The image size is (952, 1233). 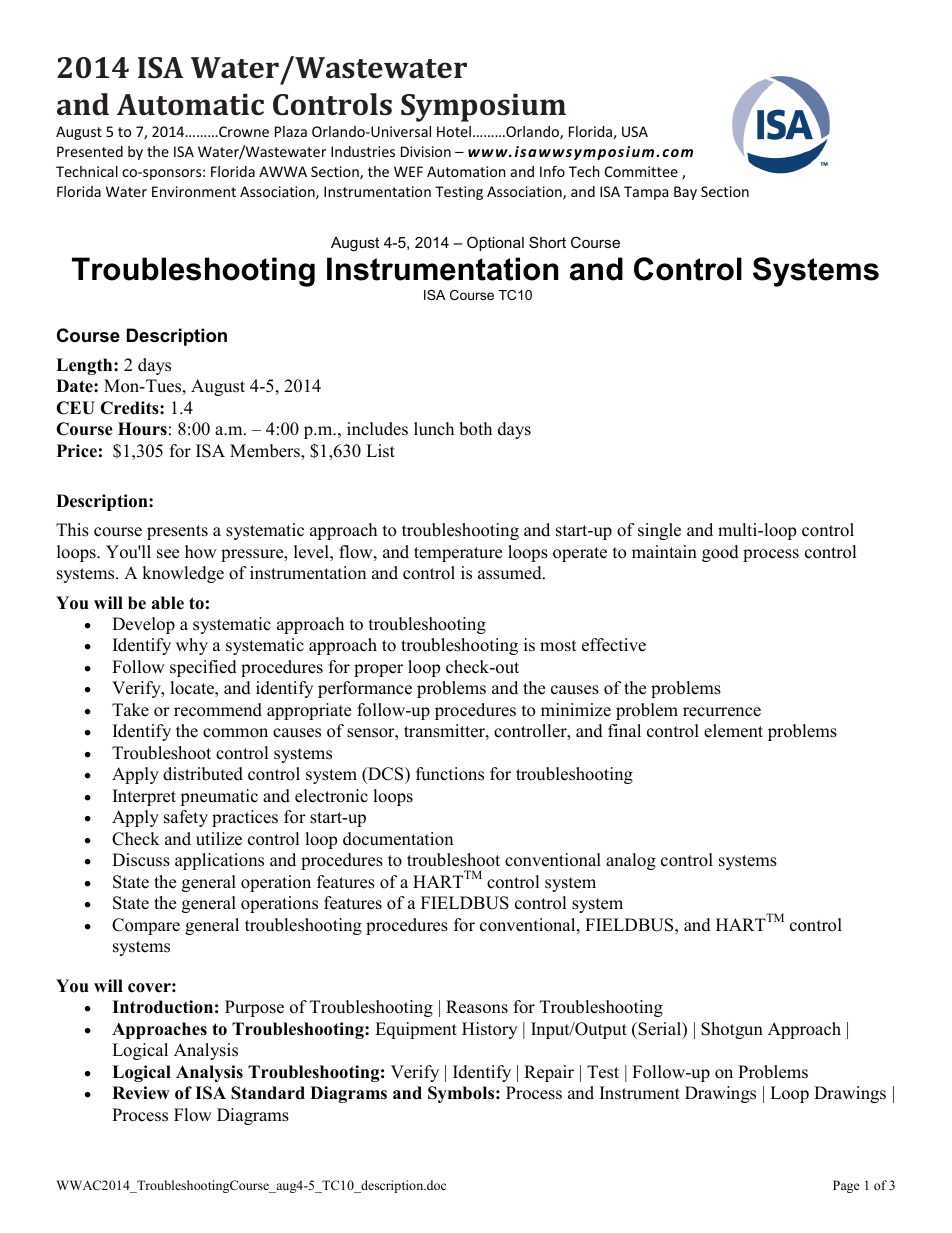 What do you see at coordinates (722, 712) in the page?
I see `recurrence` at bounding box center [722, 712].
